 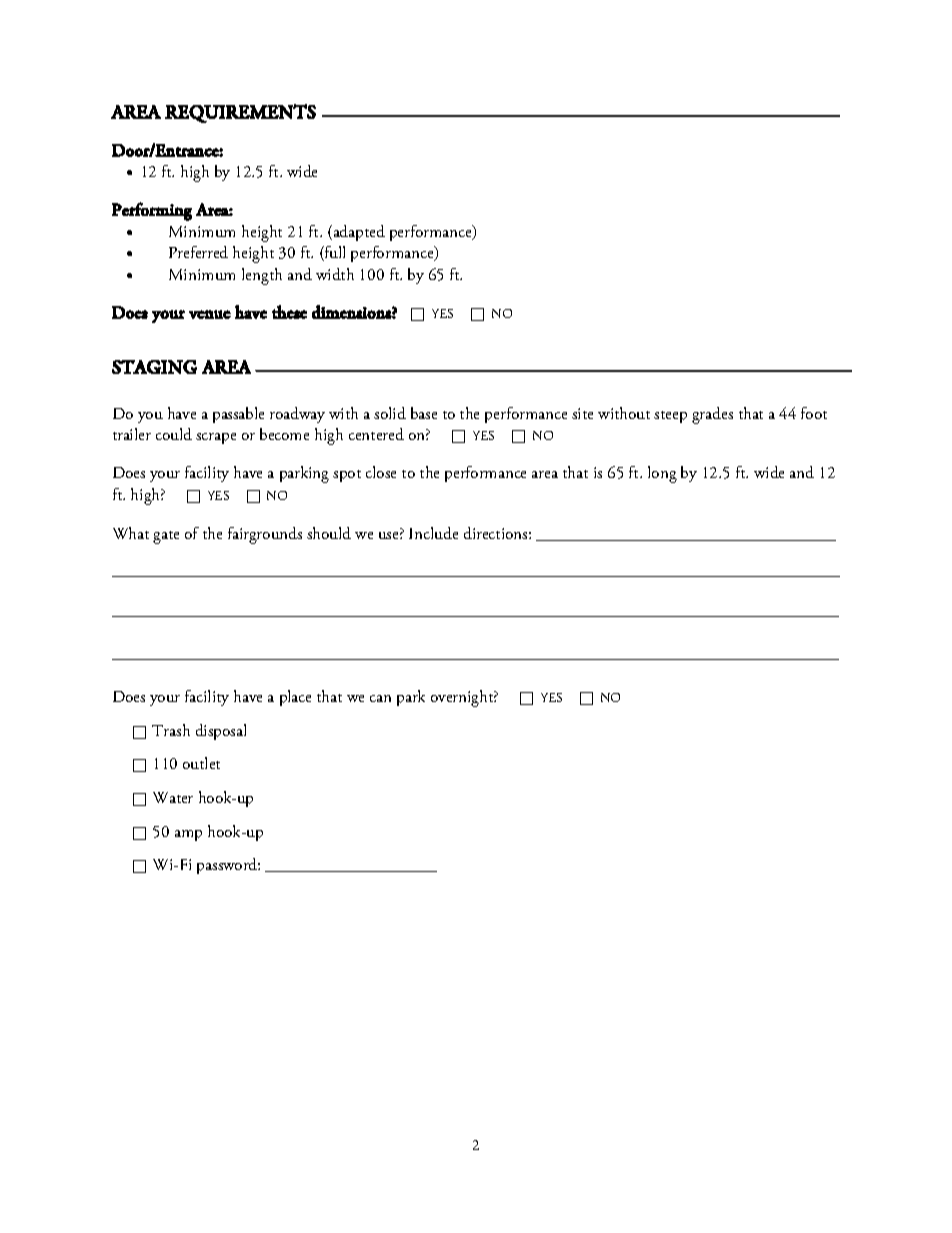 I want to click on grades, so click(x=712, y=415).
